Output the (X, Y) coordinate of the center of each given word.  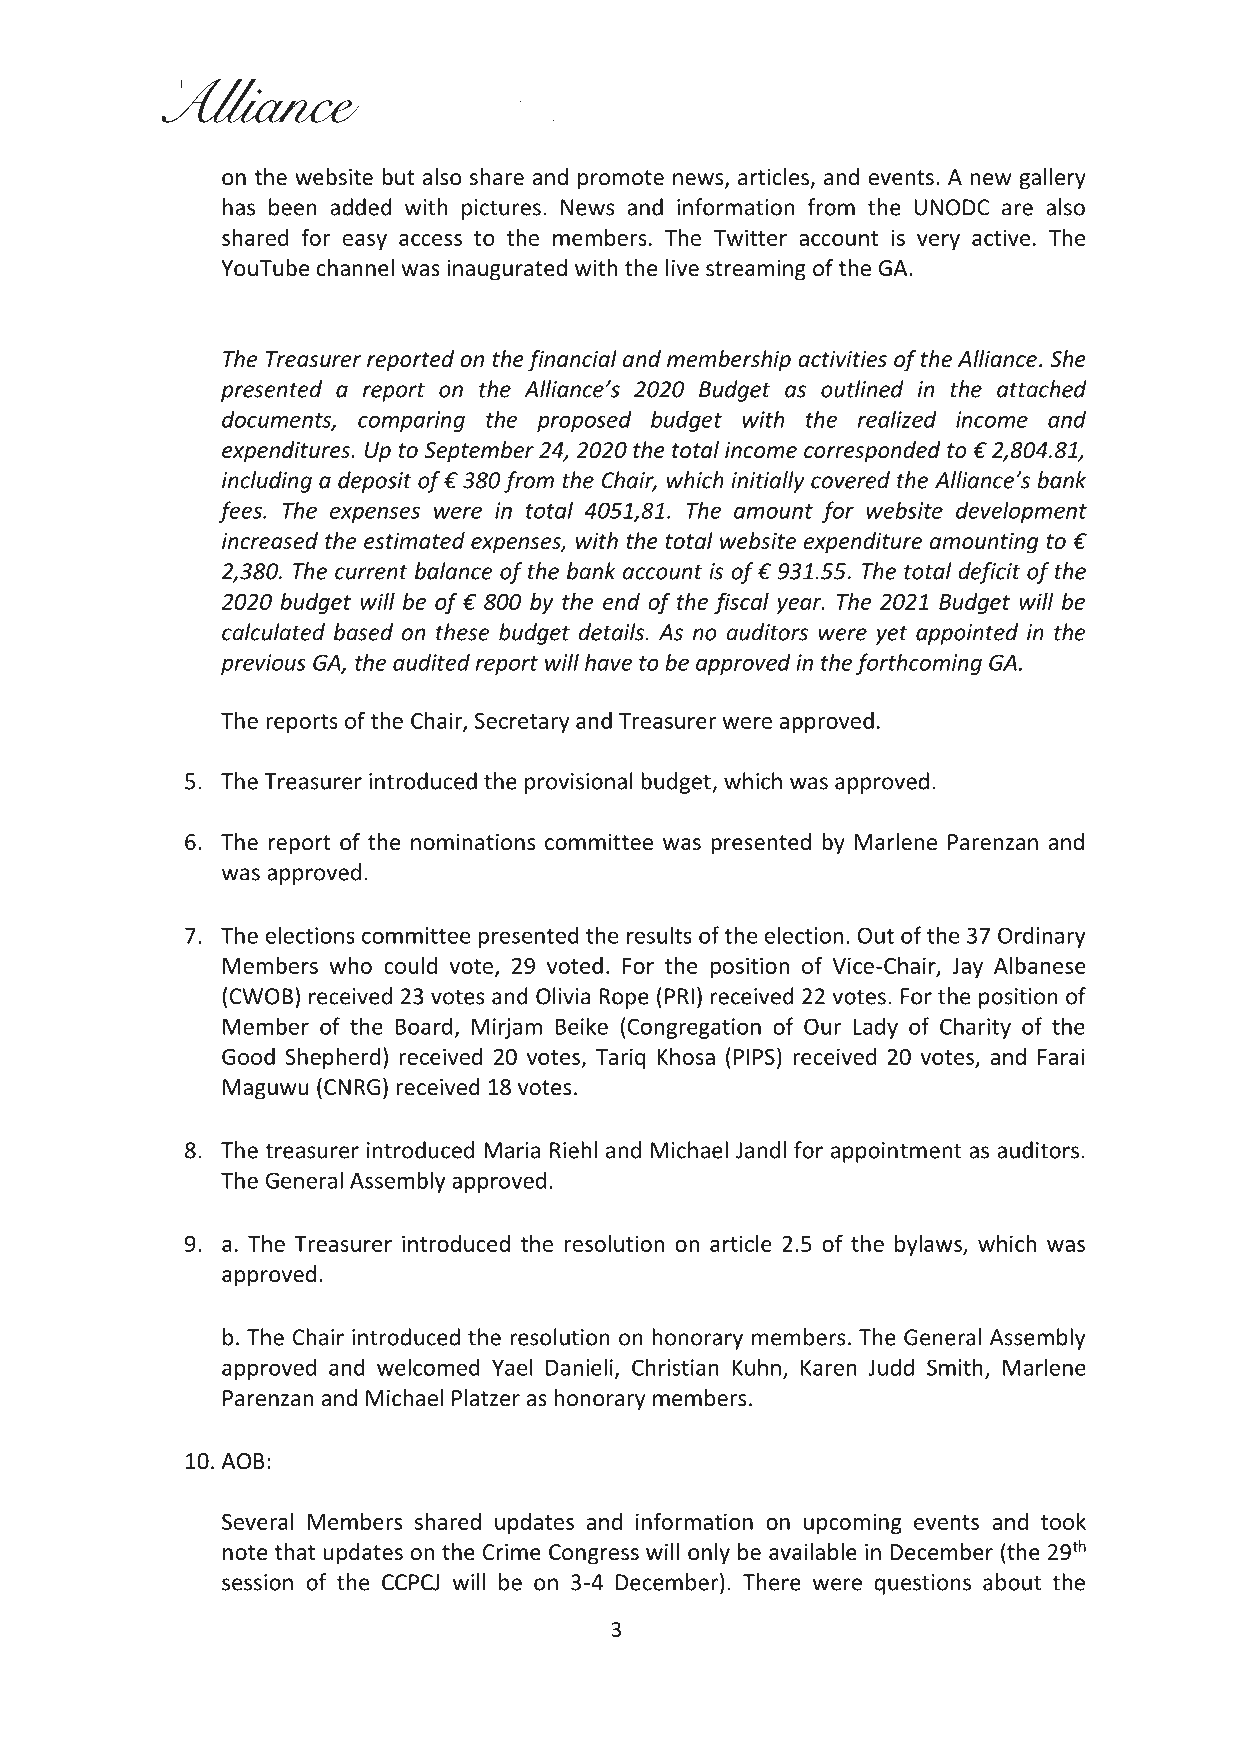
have (608, 662)
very (938, 242)
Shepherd (332, 1058)
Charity (975, 1028)
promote (621, 180)
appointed (967, 634)
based (363, 632)
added (361, 207)
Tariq (621, 1058)
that (294, 1552)
